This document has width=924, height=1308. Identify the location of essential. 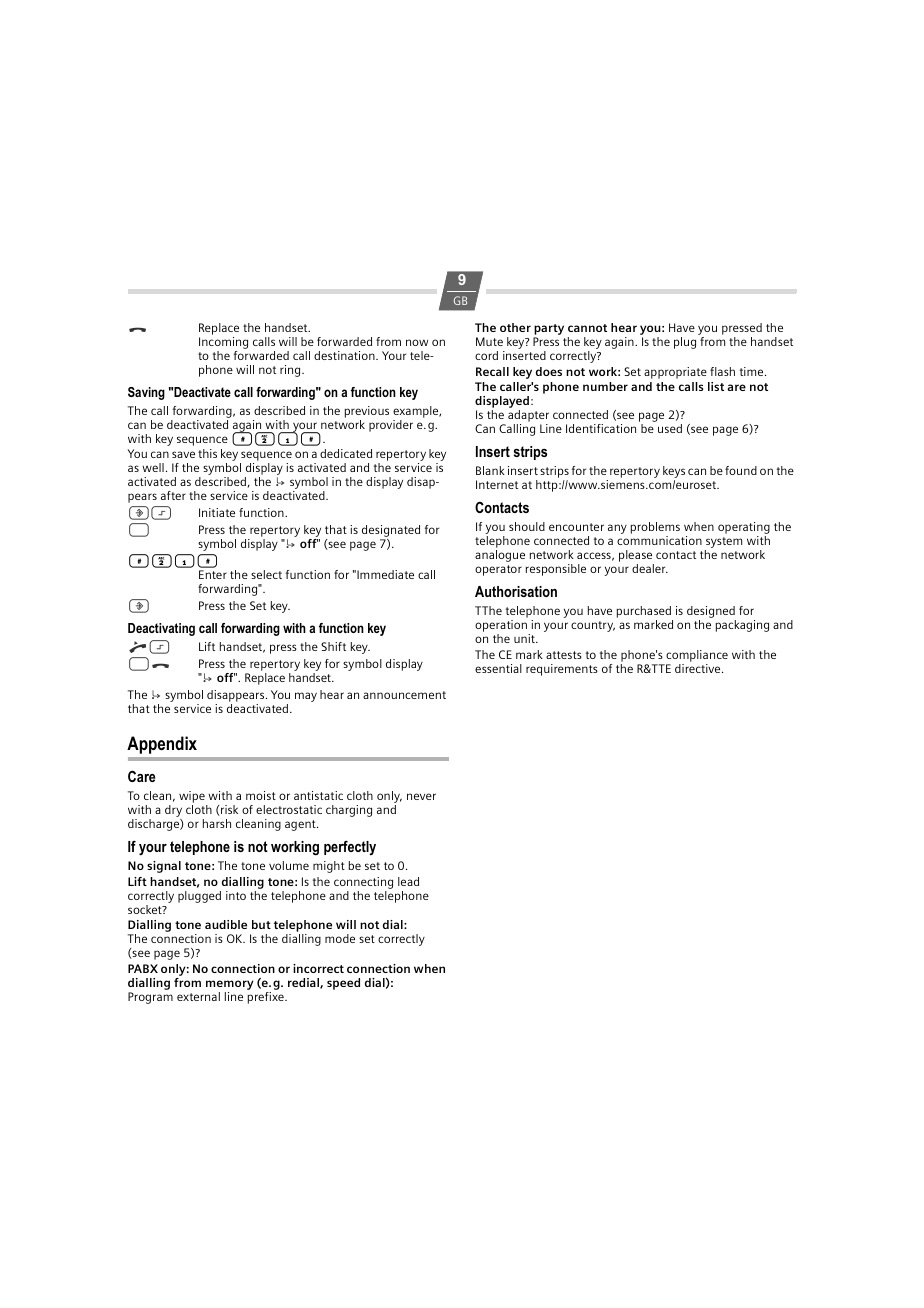
(498, 668).
